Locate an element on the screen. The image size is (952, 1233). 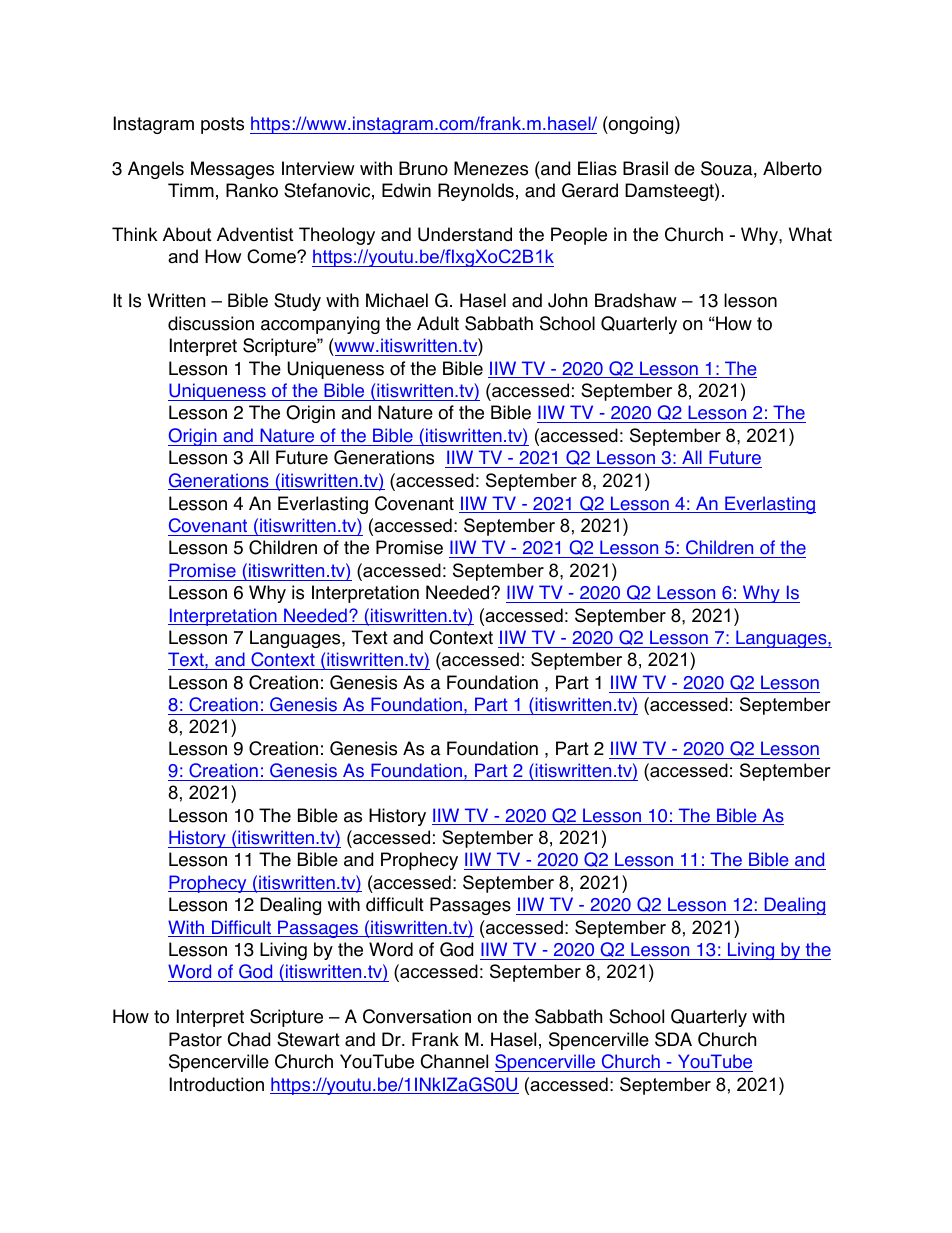
discussion is located at coordinates (211, 323).
